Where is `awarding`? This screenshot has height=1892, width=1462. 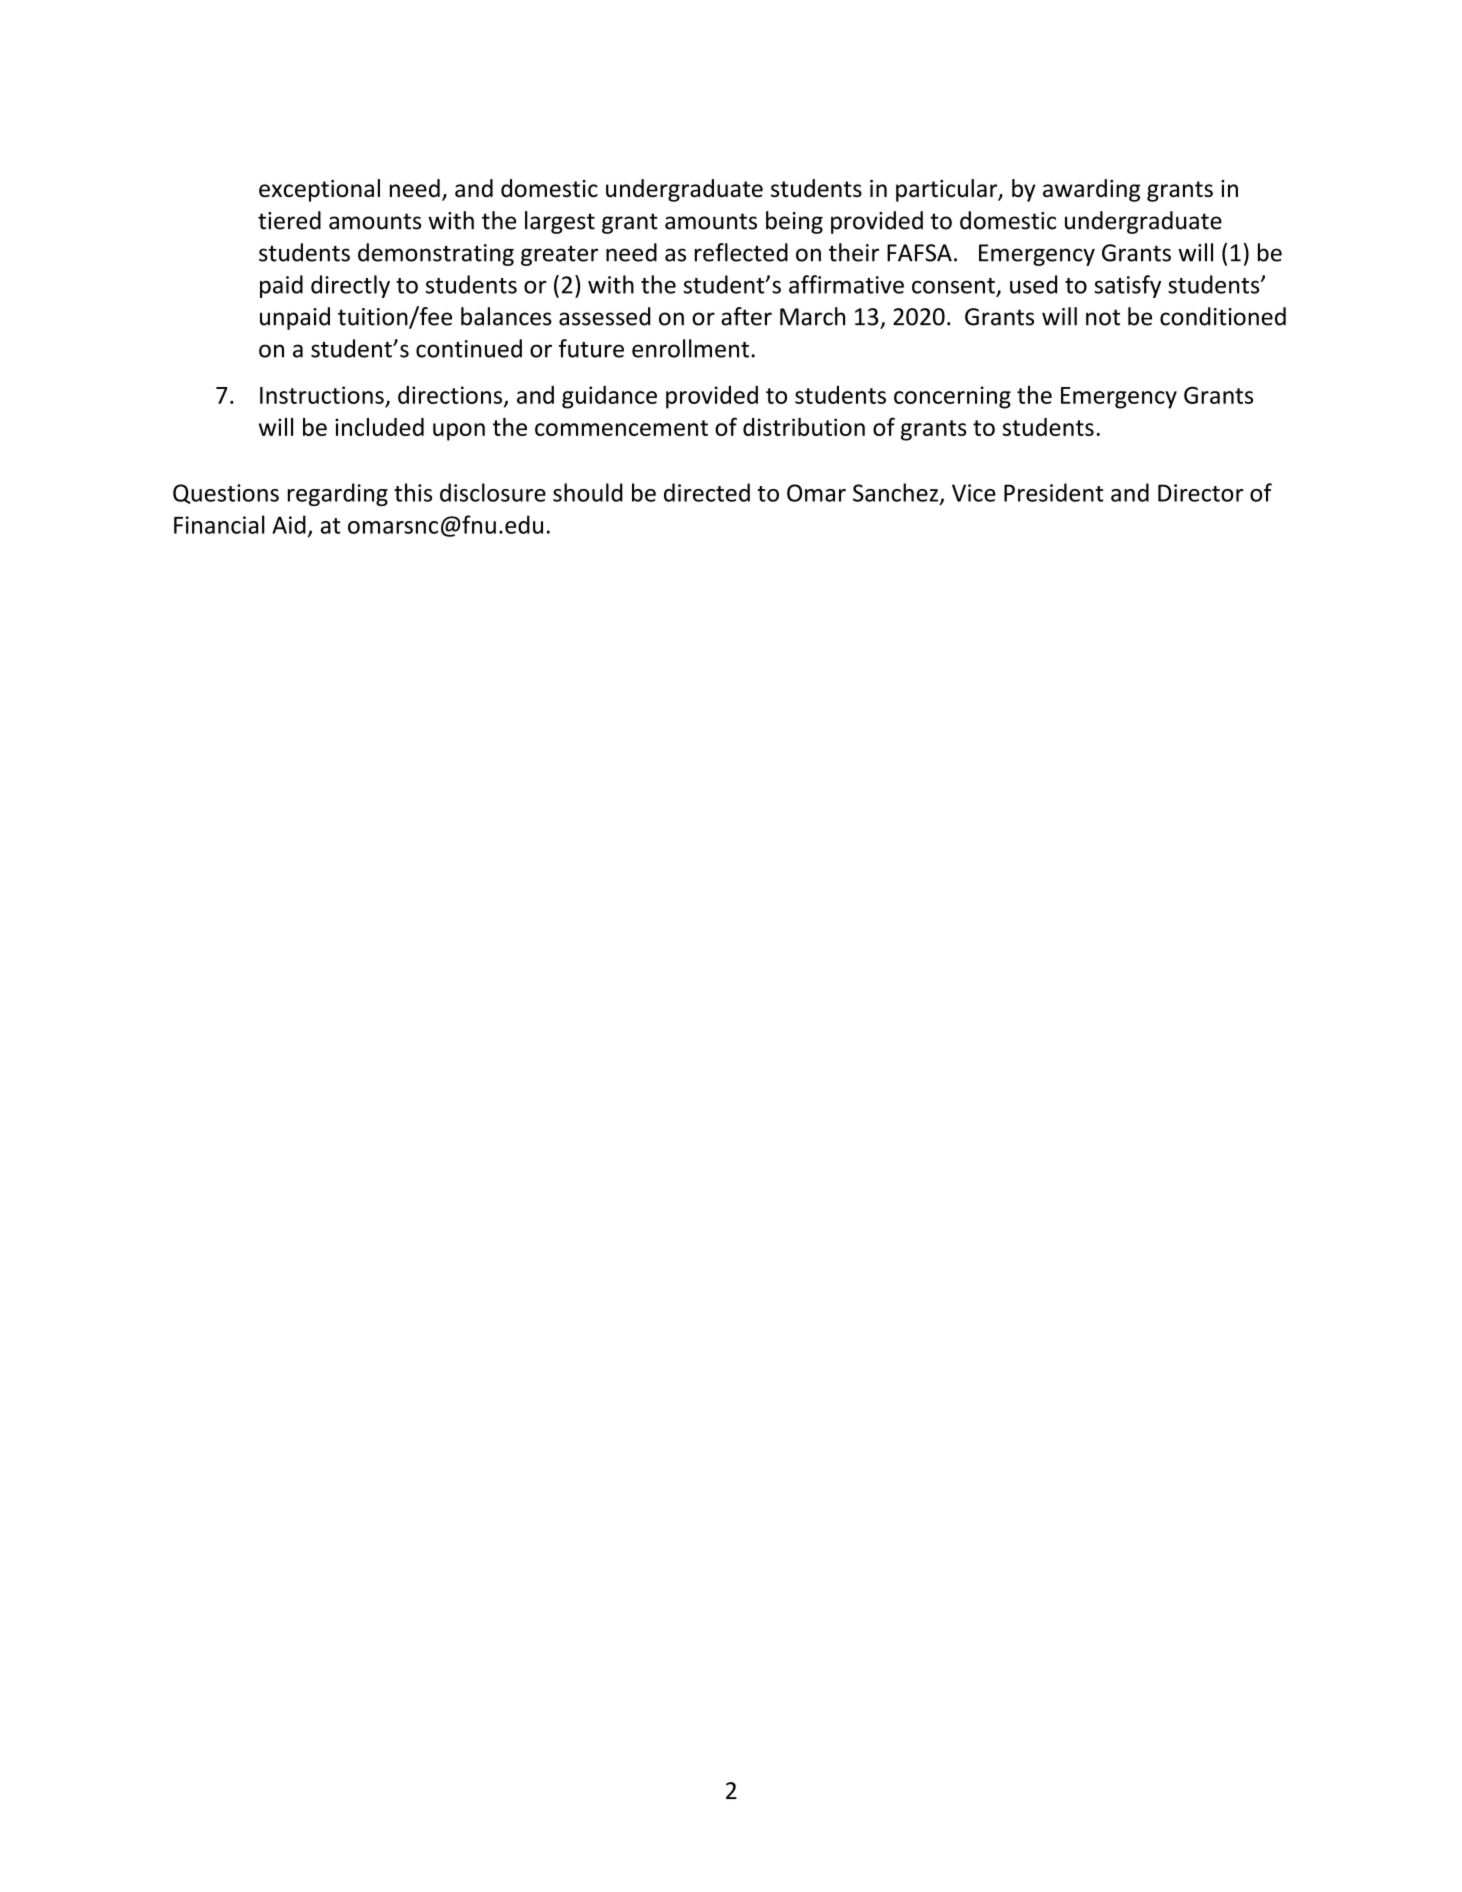
awarding is located at coordinates (1091, 190).
